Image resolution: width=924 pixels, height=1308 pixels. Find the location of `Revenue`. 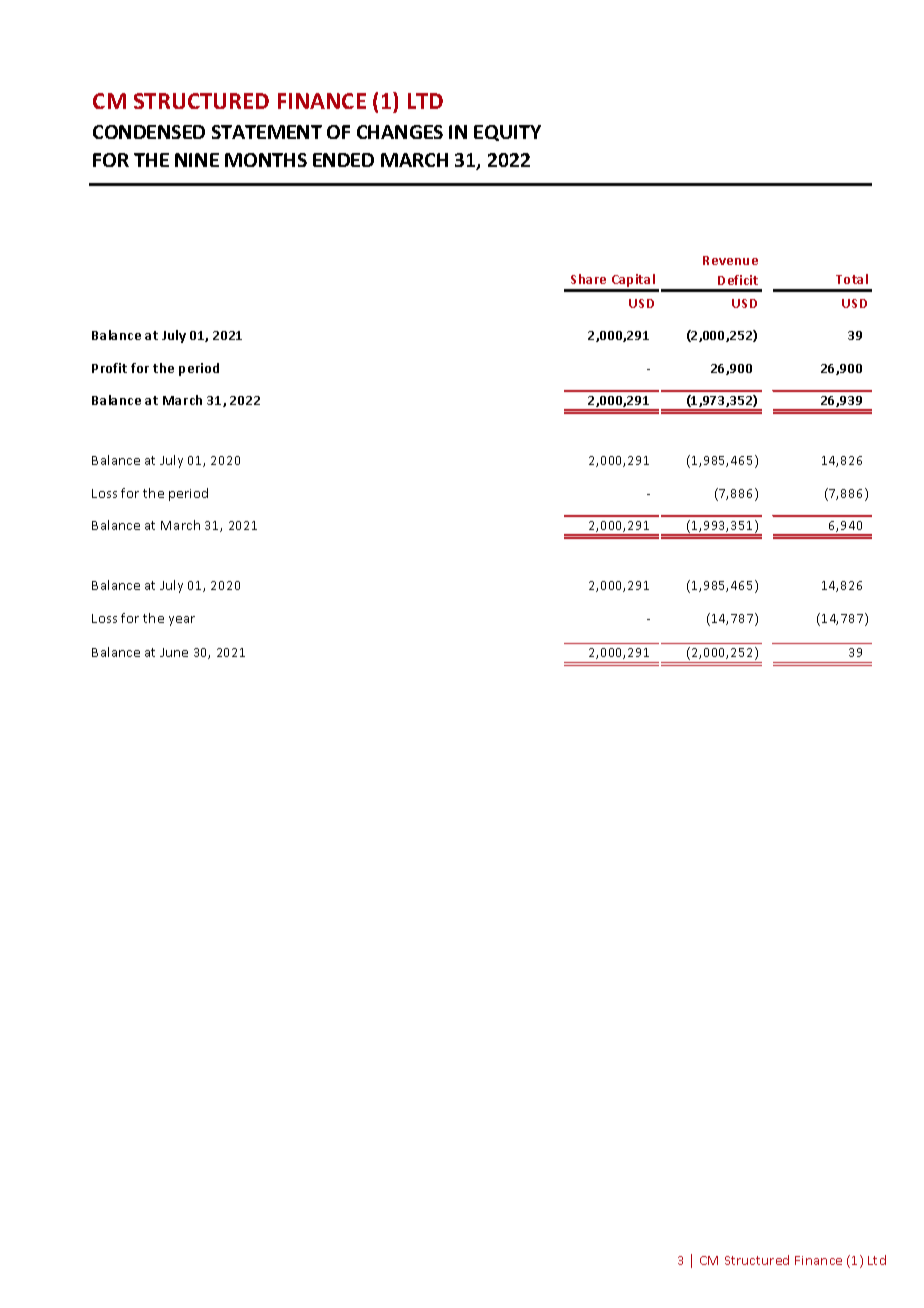

Revenue is located at coordinates (730, 260).
